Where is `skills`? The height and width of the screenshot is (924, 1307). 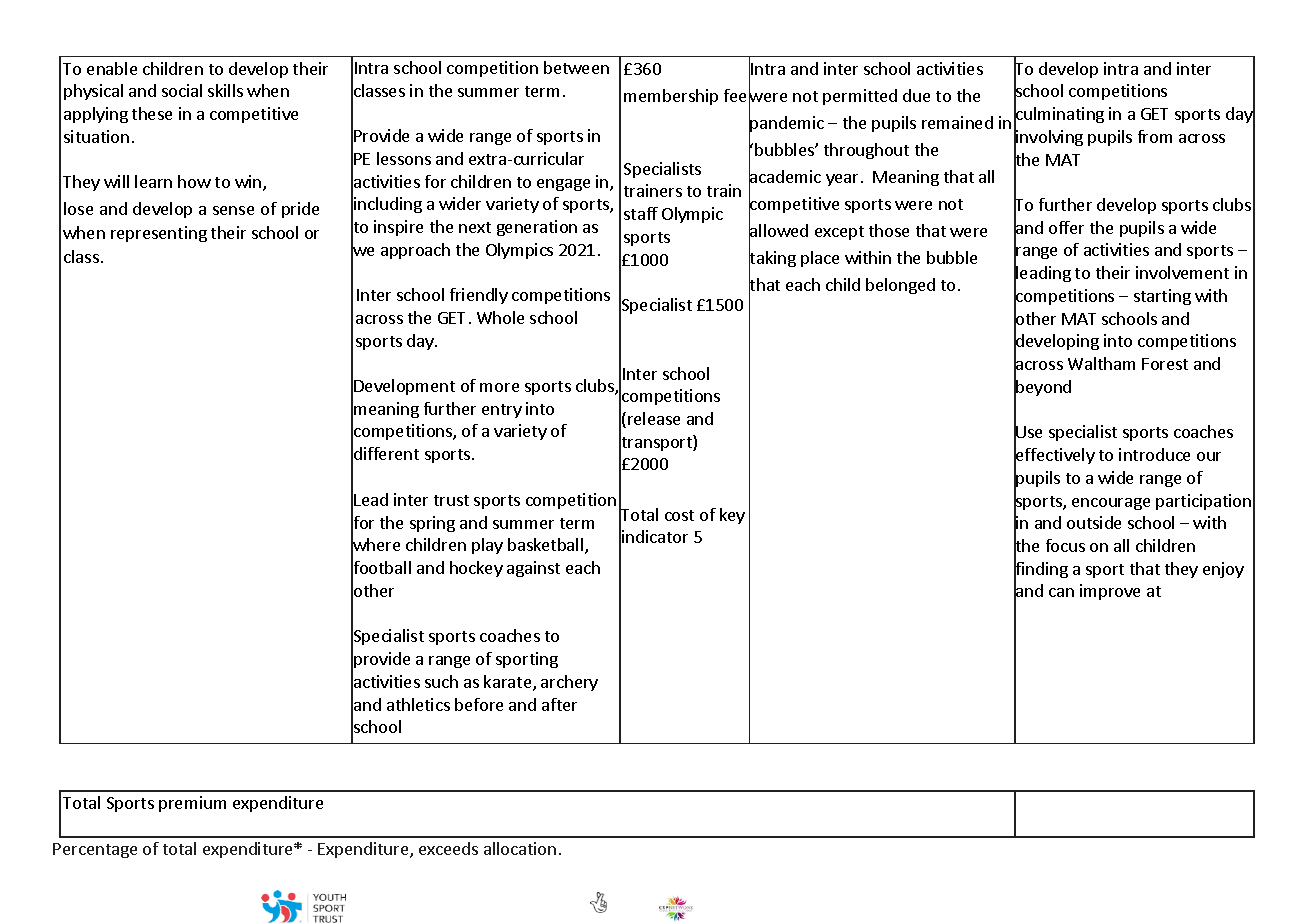
skills is located at coordinates (225, 90).
